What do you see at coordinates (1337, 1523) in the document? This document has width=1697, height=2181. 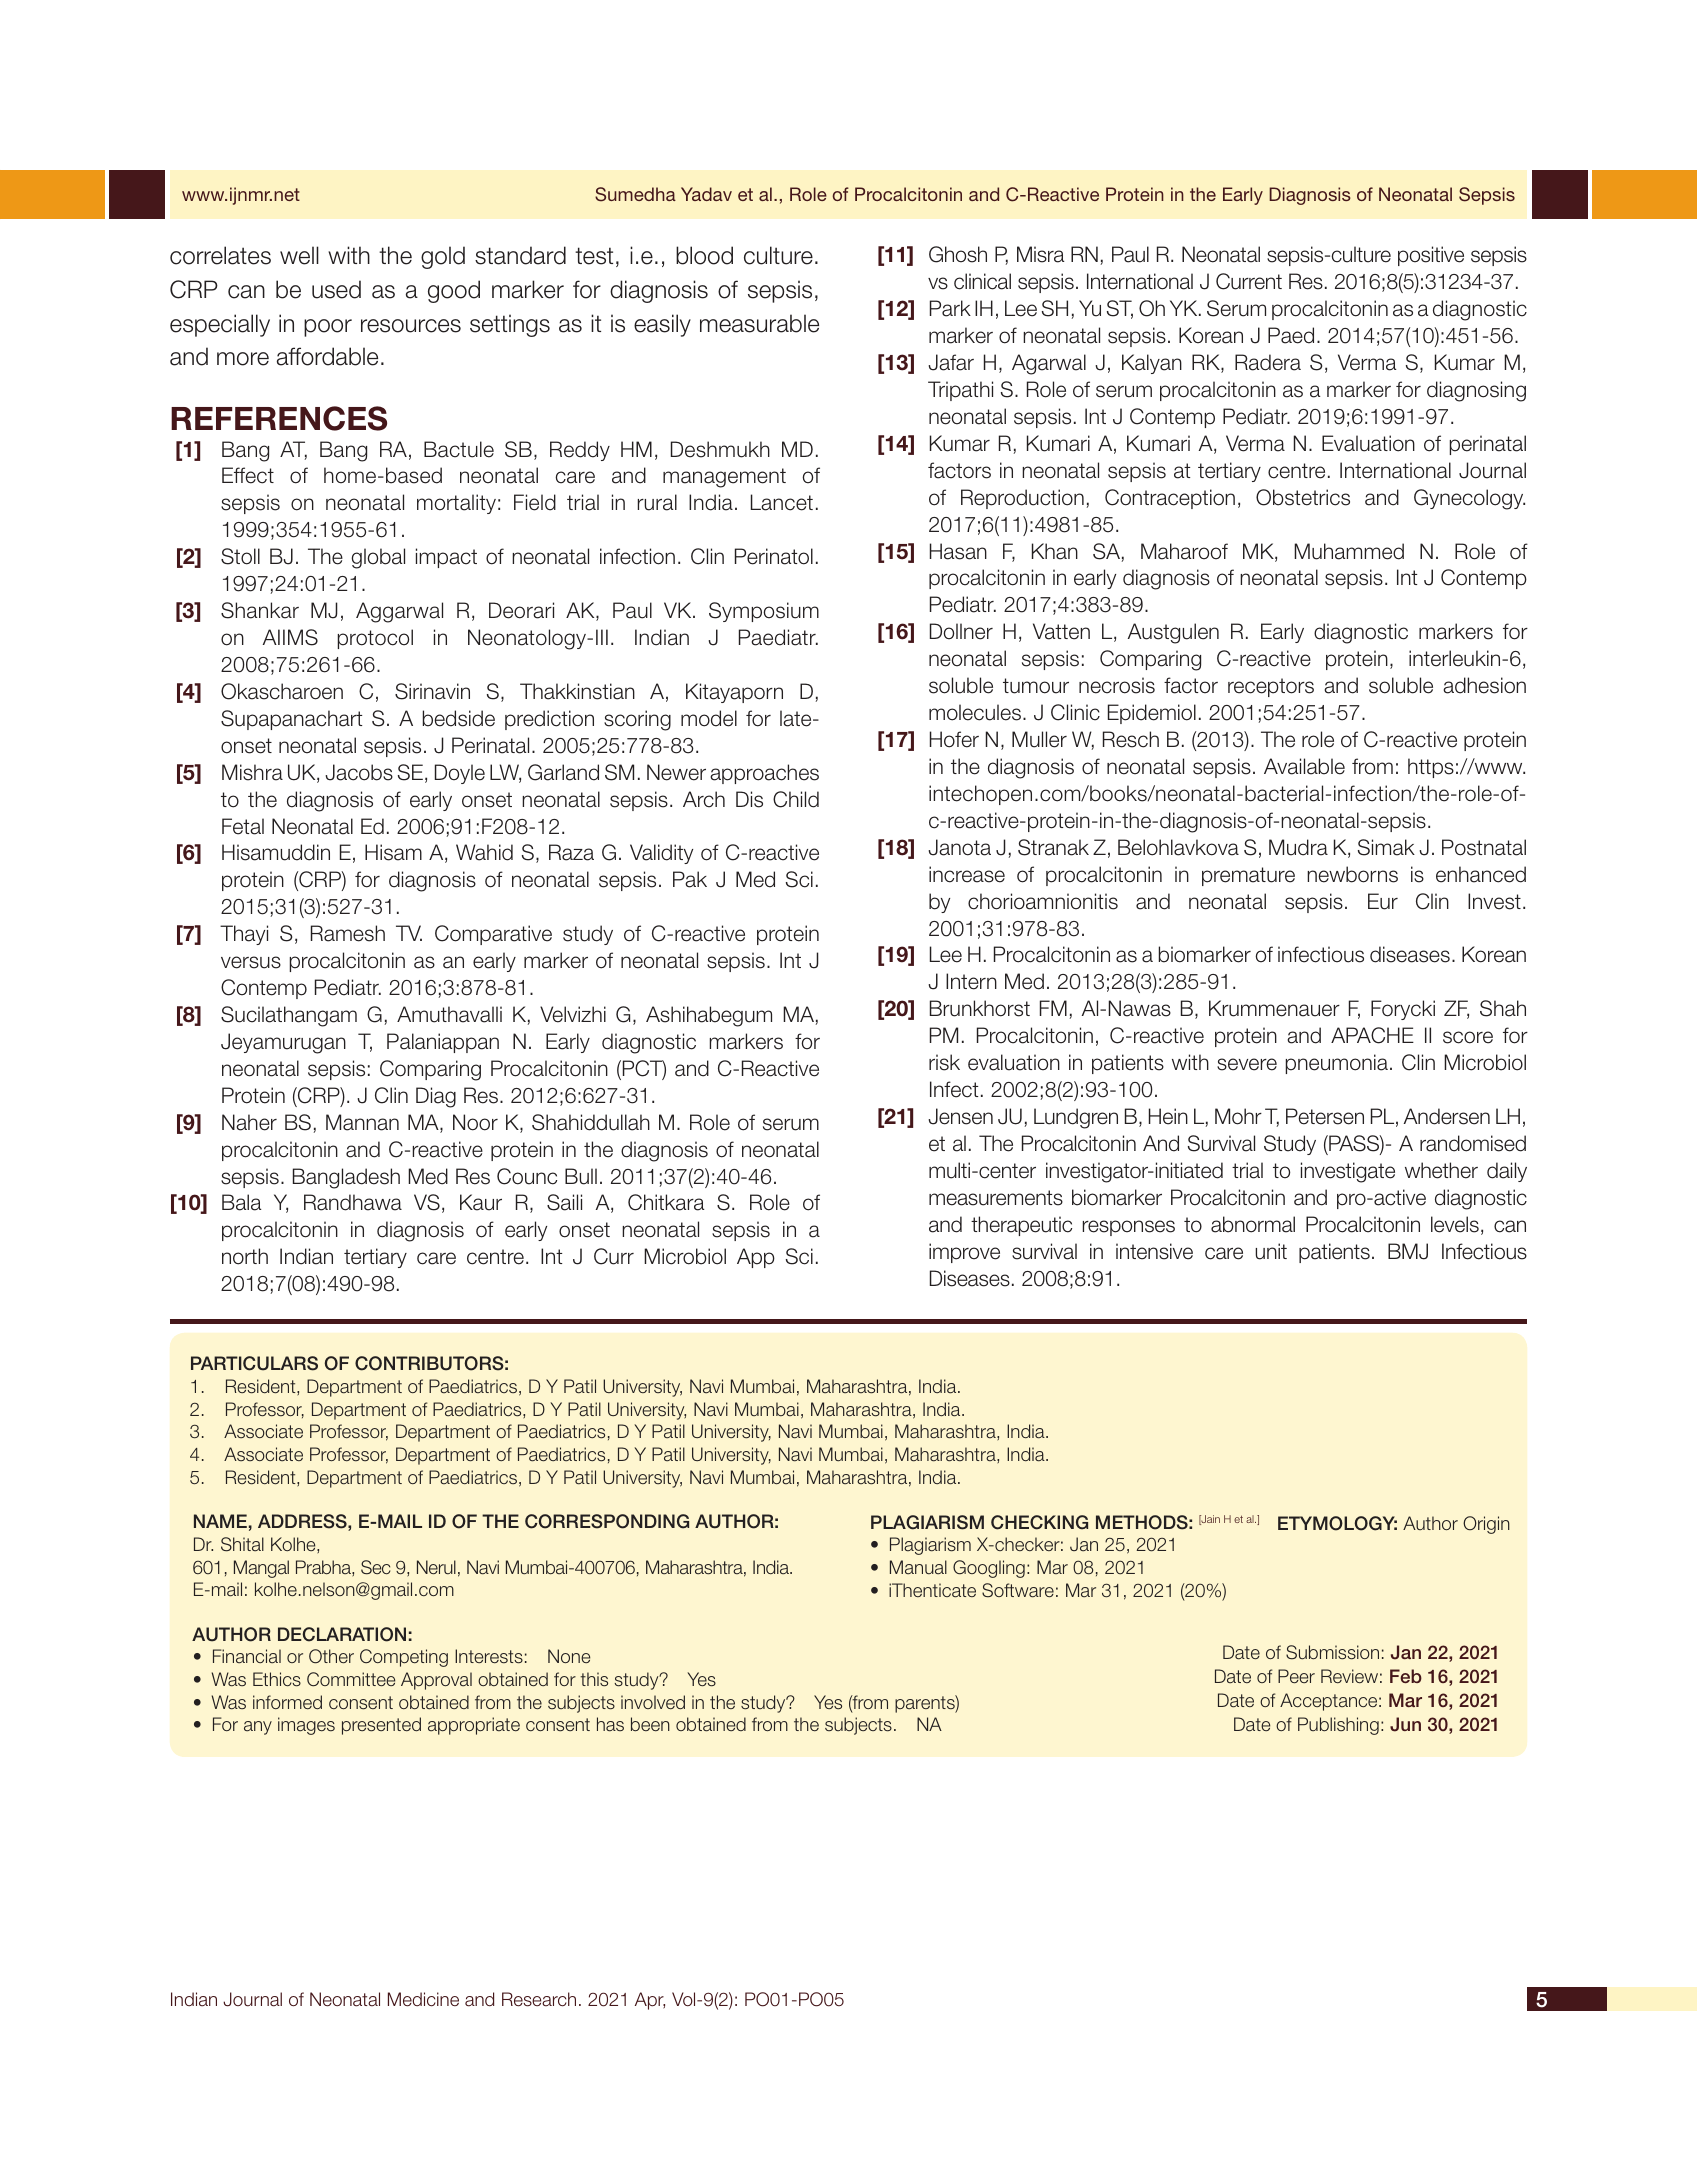 I see `Etymology` at bounding box center [1337, 1523].
